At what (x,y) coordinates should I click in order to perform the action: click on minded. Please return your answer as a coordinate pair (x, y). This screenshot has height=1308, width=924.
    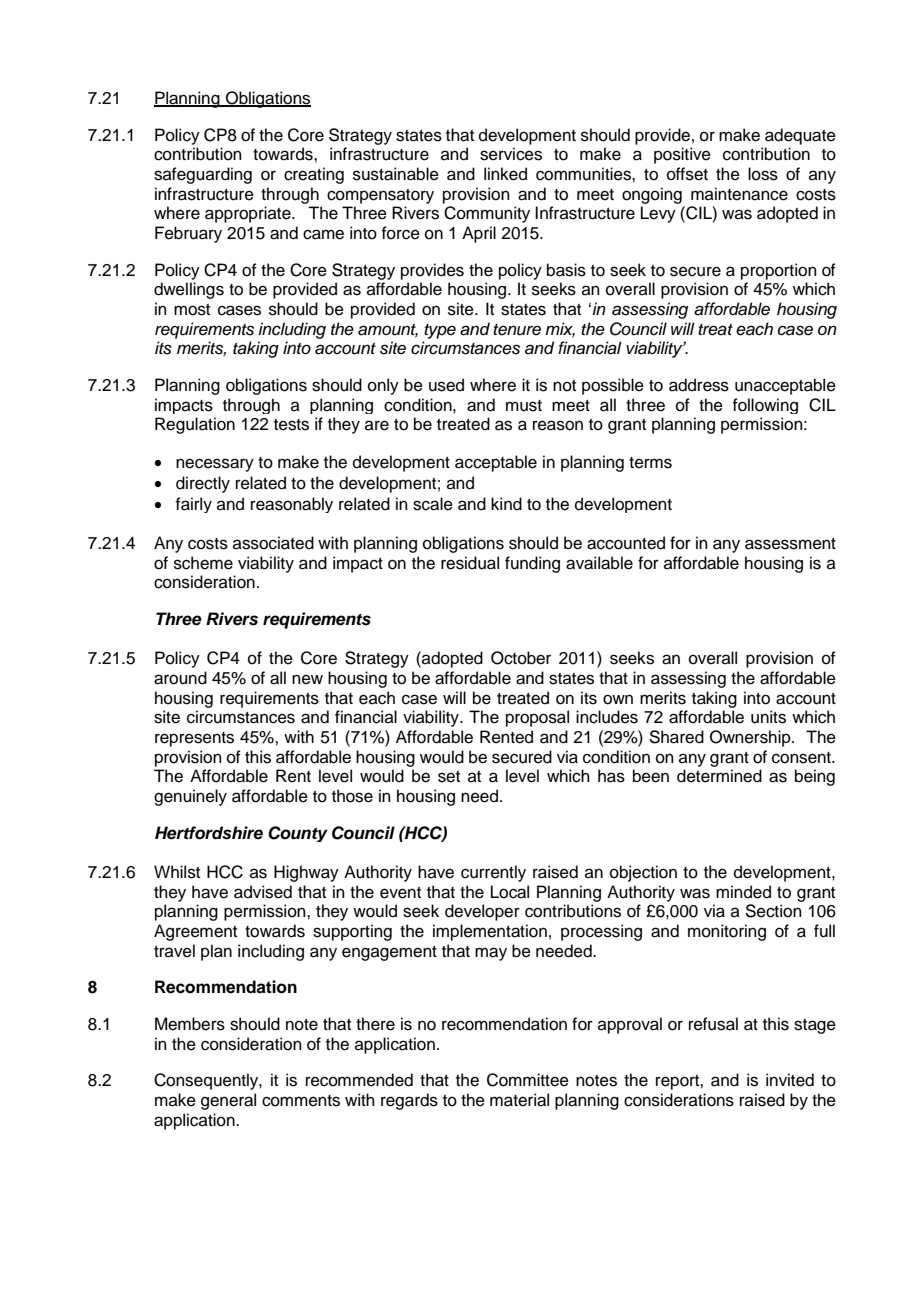
    Looking at the image, I should click on (743, 892).
